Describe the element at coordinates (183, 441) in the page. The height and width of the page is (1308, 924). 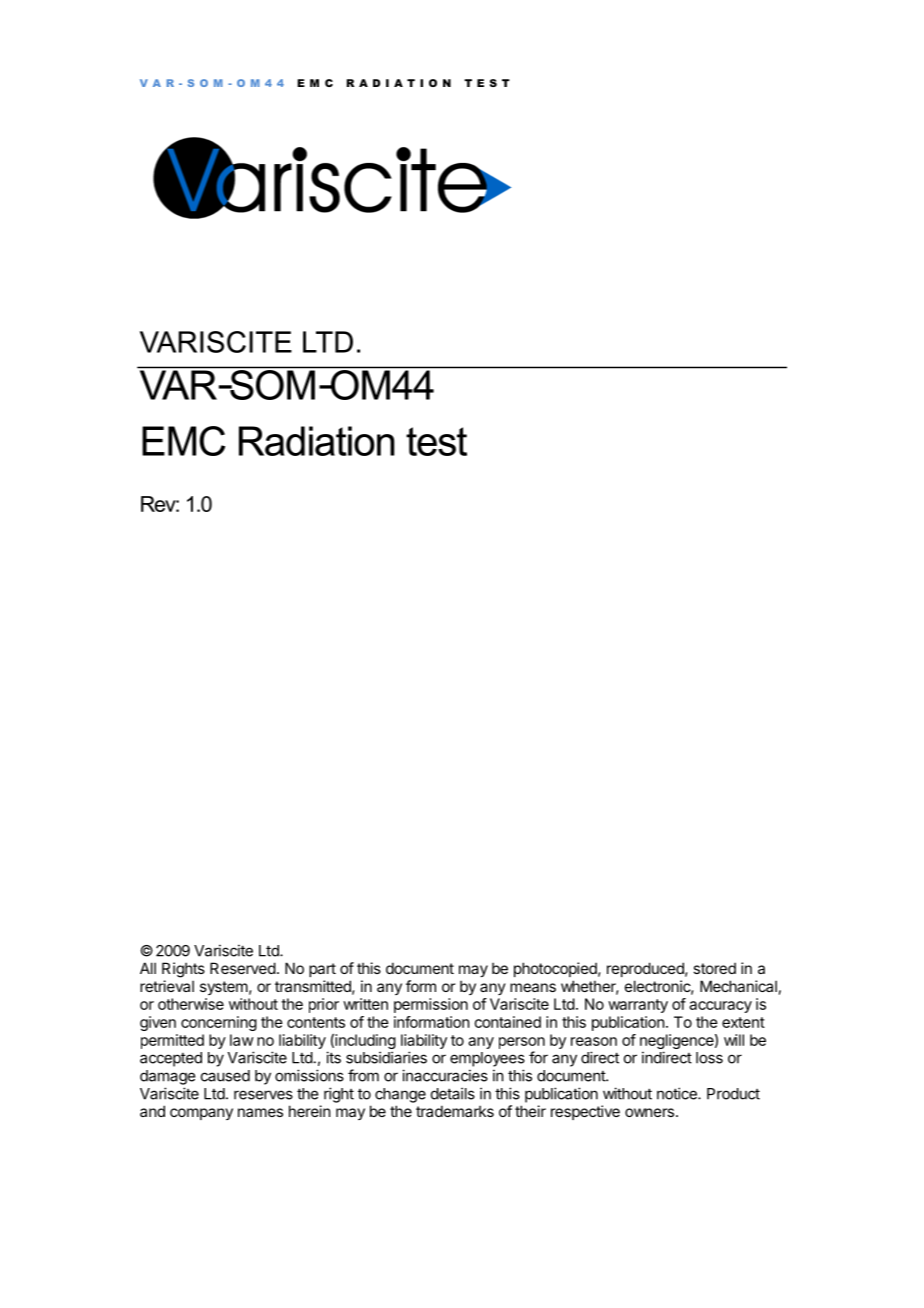
I see `EMC` at that location.
